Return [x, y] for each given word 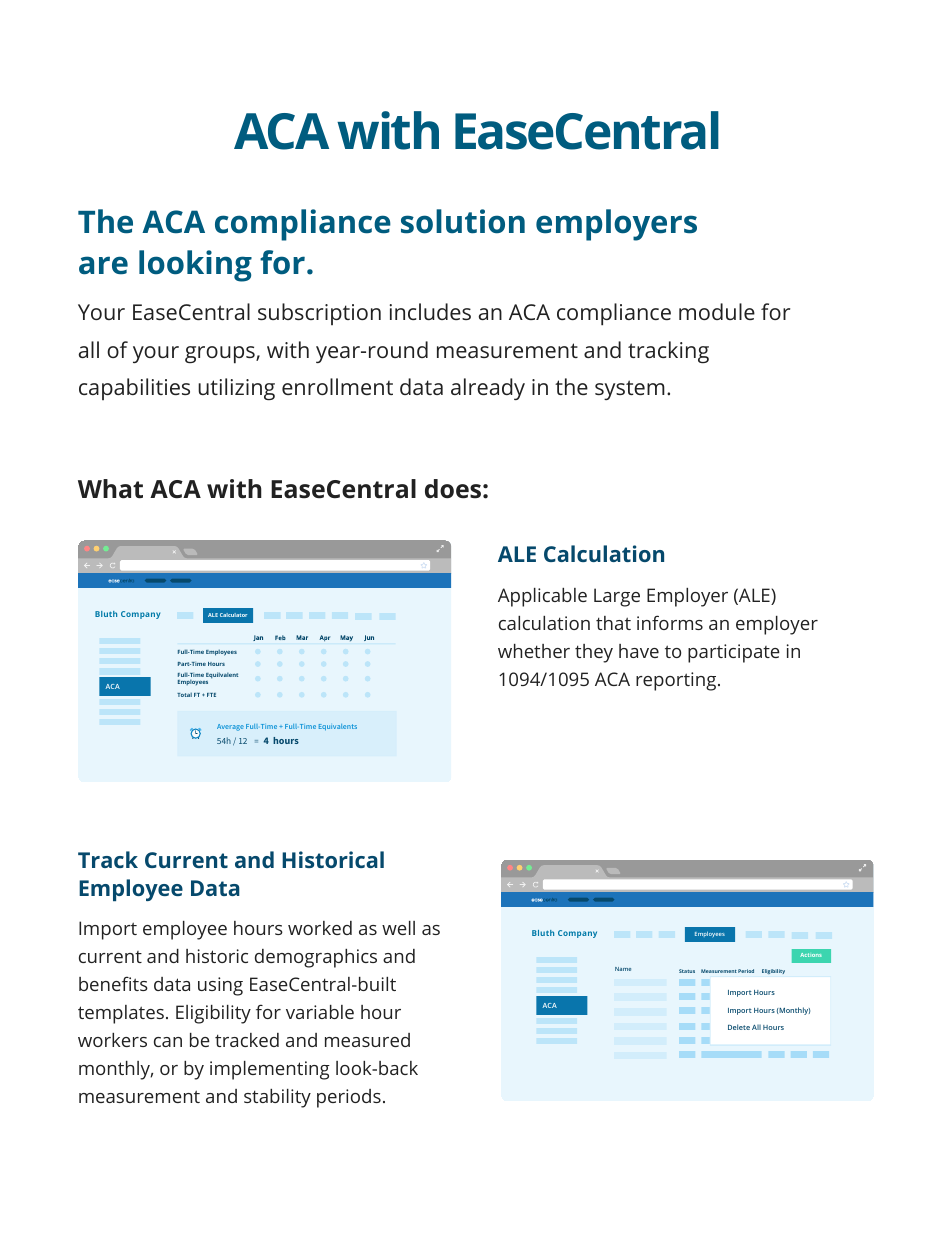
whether [534, 651]
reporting [677, 681]
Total [184, 695]
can [168, 1042]
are [103, 265]
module [717, 311]
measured [367, 1040]
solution [463, 221]
